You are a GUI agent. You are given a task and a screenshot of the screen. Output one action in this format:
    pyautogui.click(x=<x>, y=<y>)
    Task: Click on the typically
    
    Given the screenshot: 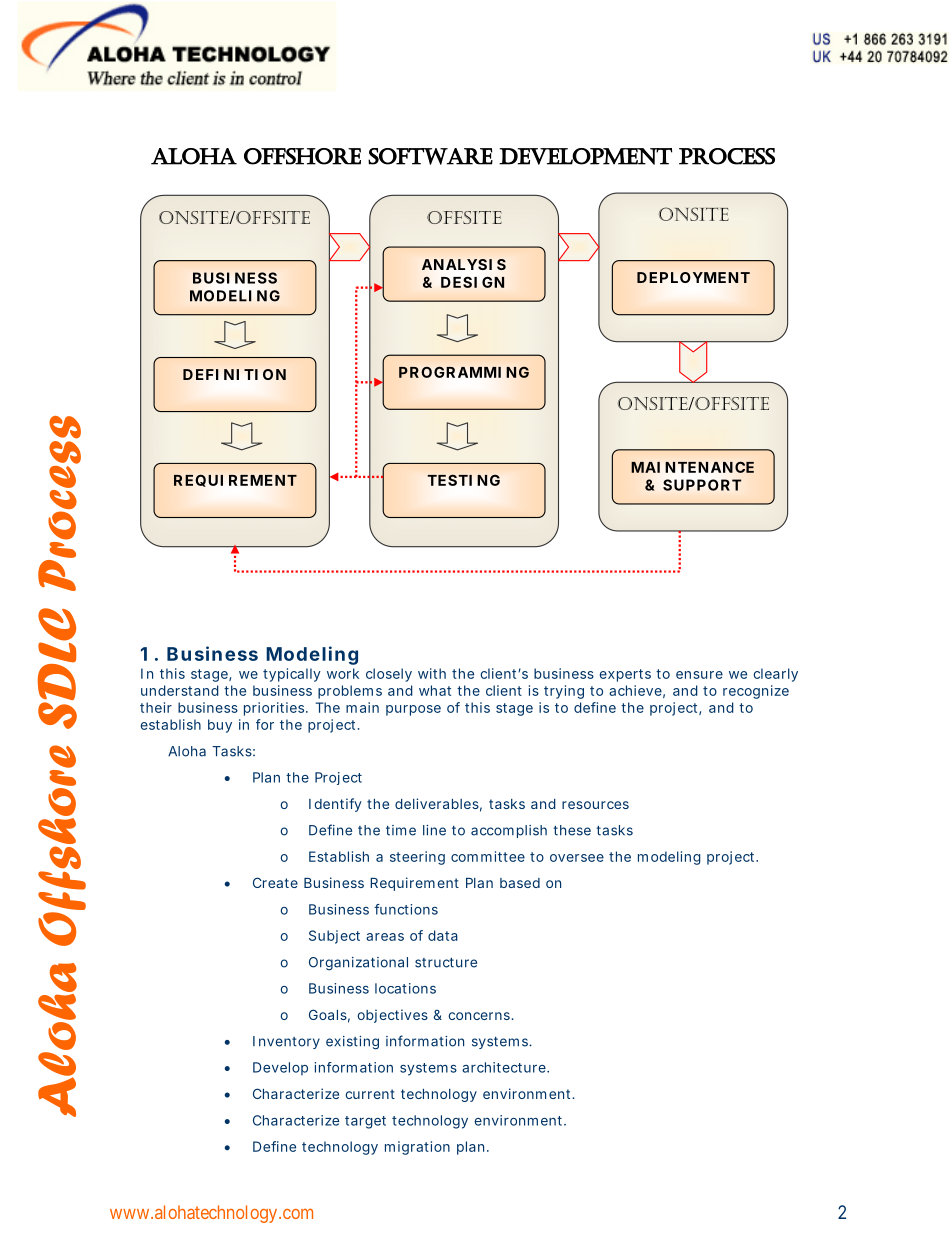 What is the action you would take?
    pyautogui.click(x=292, y=675)
